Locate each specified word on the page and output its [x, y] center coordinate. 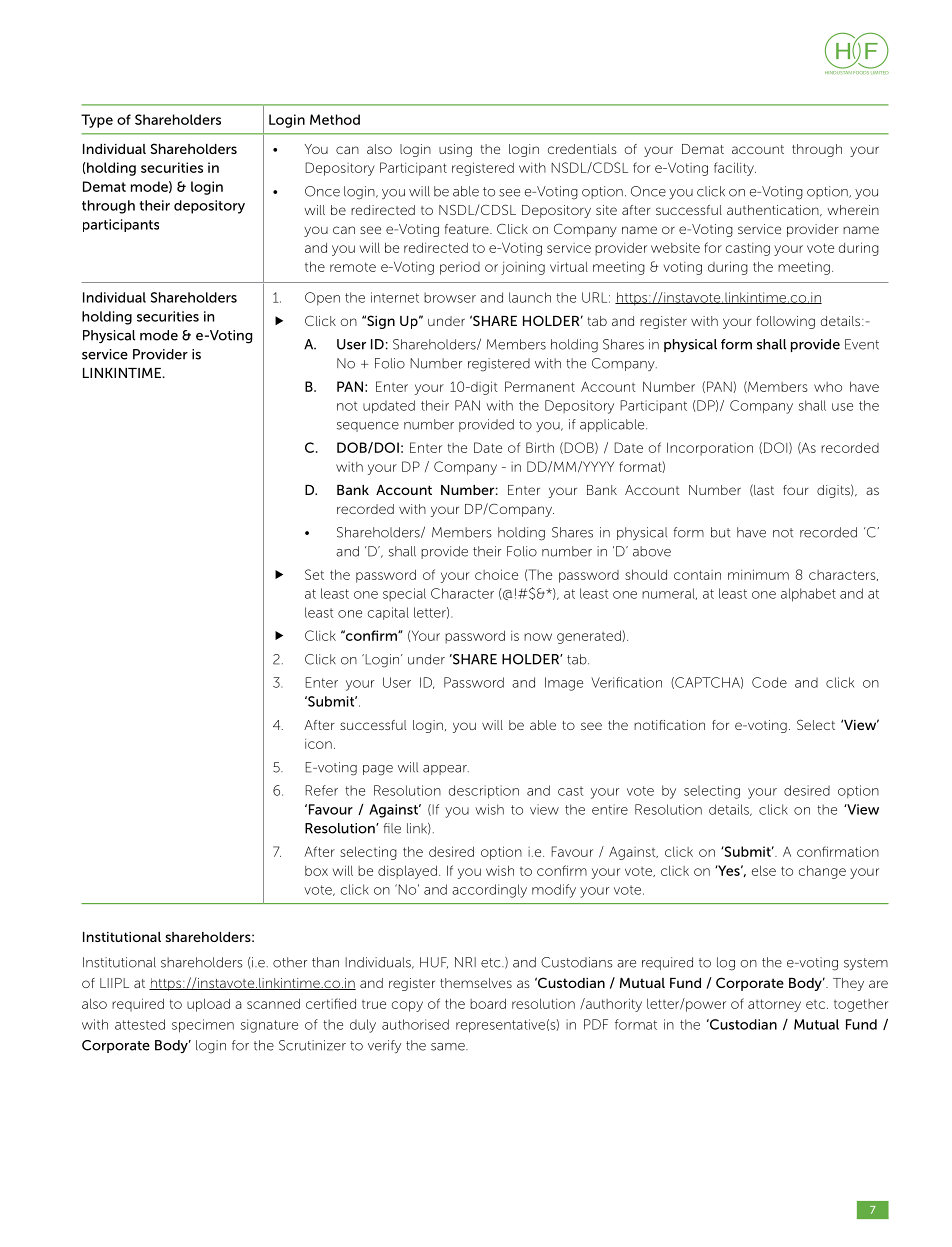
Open [322, 298]
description [484, 792]
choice [496, 574]
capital [388, 613]
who [828, 387]
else [764, 870]
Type [97, 121]
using [455, 150]
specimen [203, 1026]
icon [318, 744]
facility [735, 169]
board [488, 1003]
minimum [758, 574]
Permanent [540, 386]
